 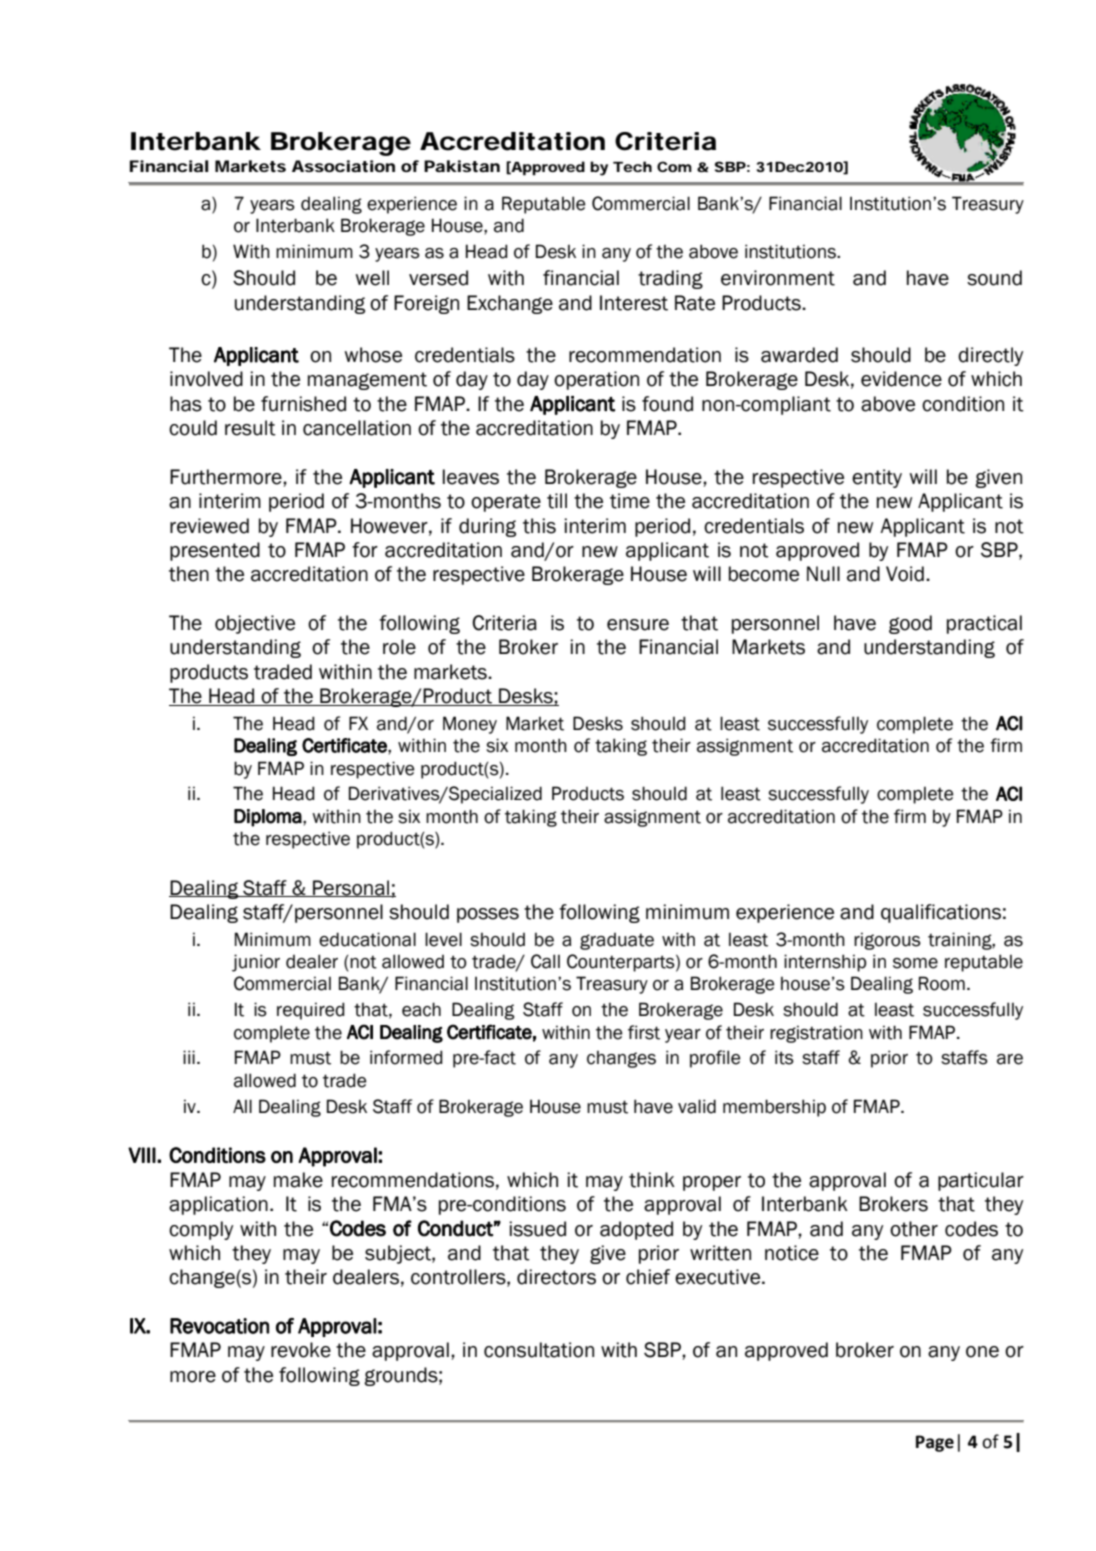 I want to click on Room, so click(x=942, y=983).
